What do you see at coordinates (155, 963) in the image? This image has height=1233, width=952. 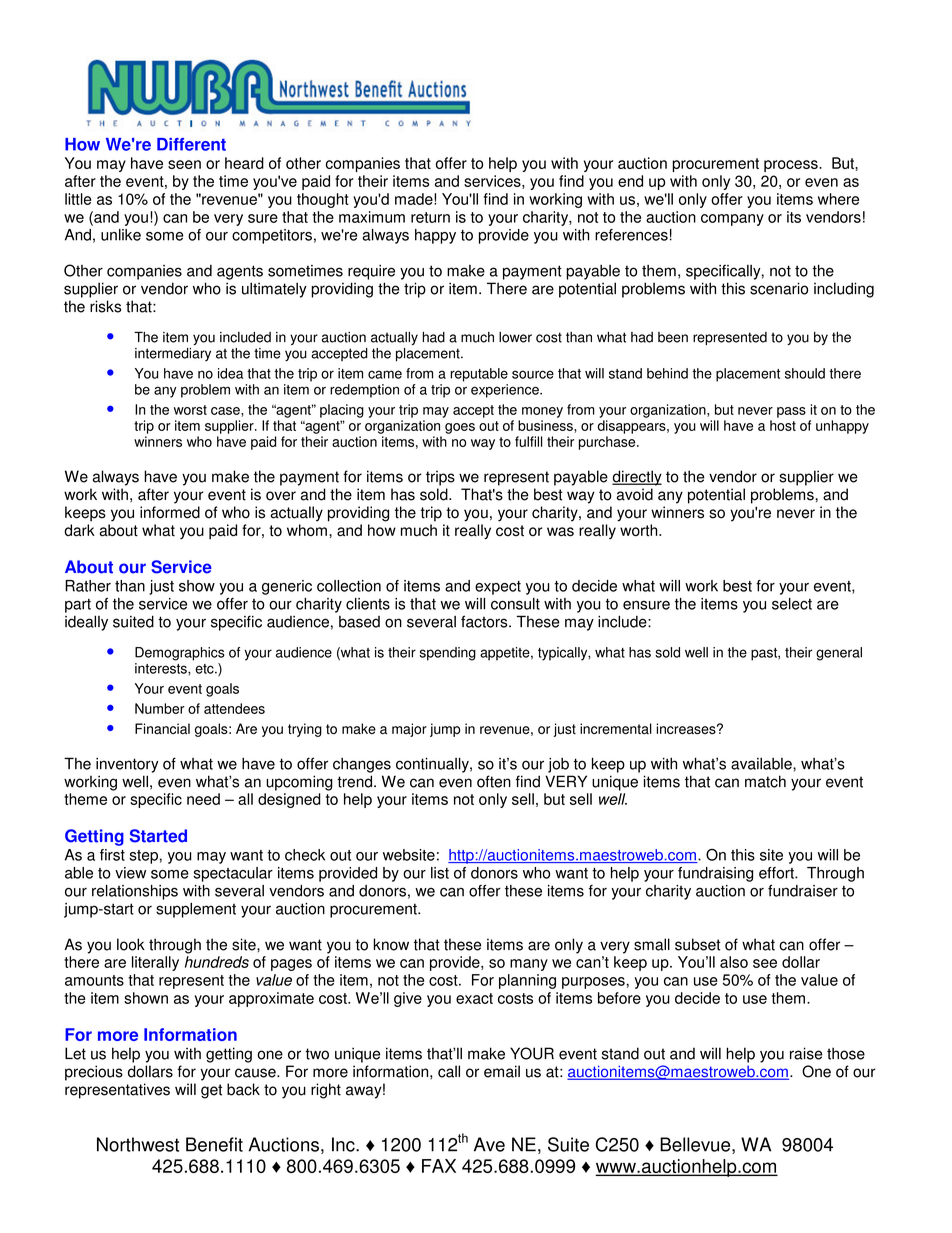 I see `literally` at bounding box center [155, 963].
